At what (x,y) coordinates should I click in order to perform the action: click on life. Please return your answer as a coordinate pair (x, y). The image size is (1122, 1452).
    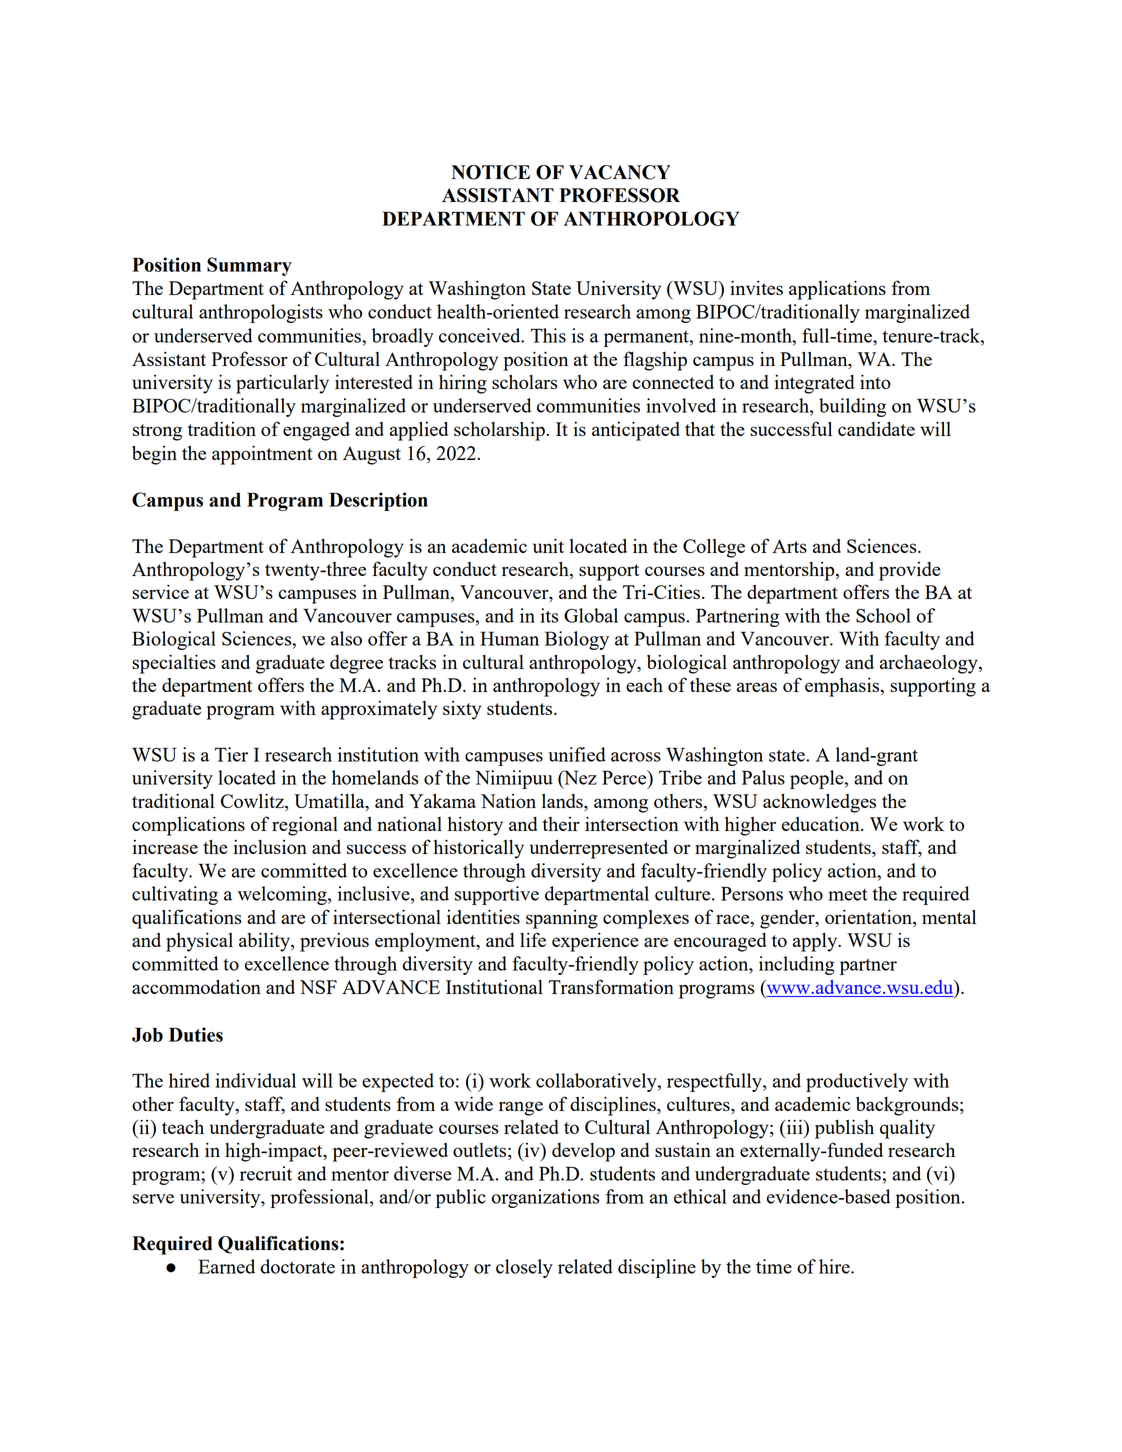
    Looking at the image, I should click on (533, 939).
